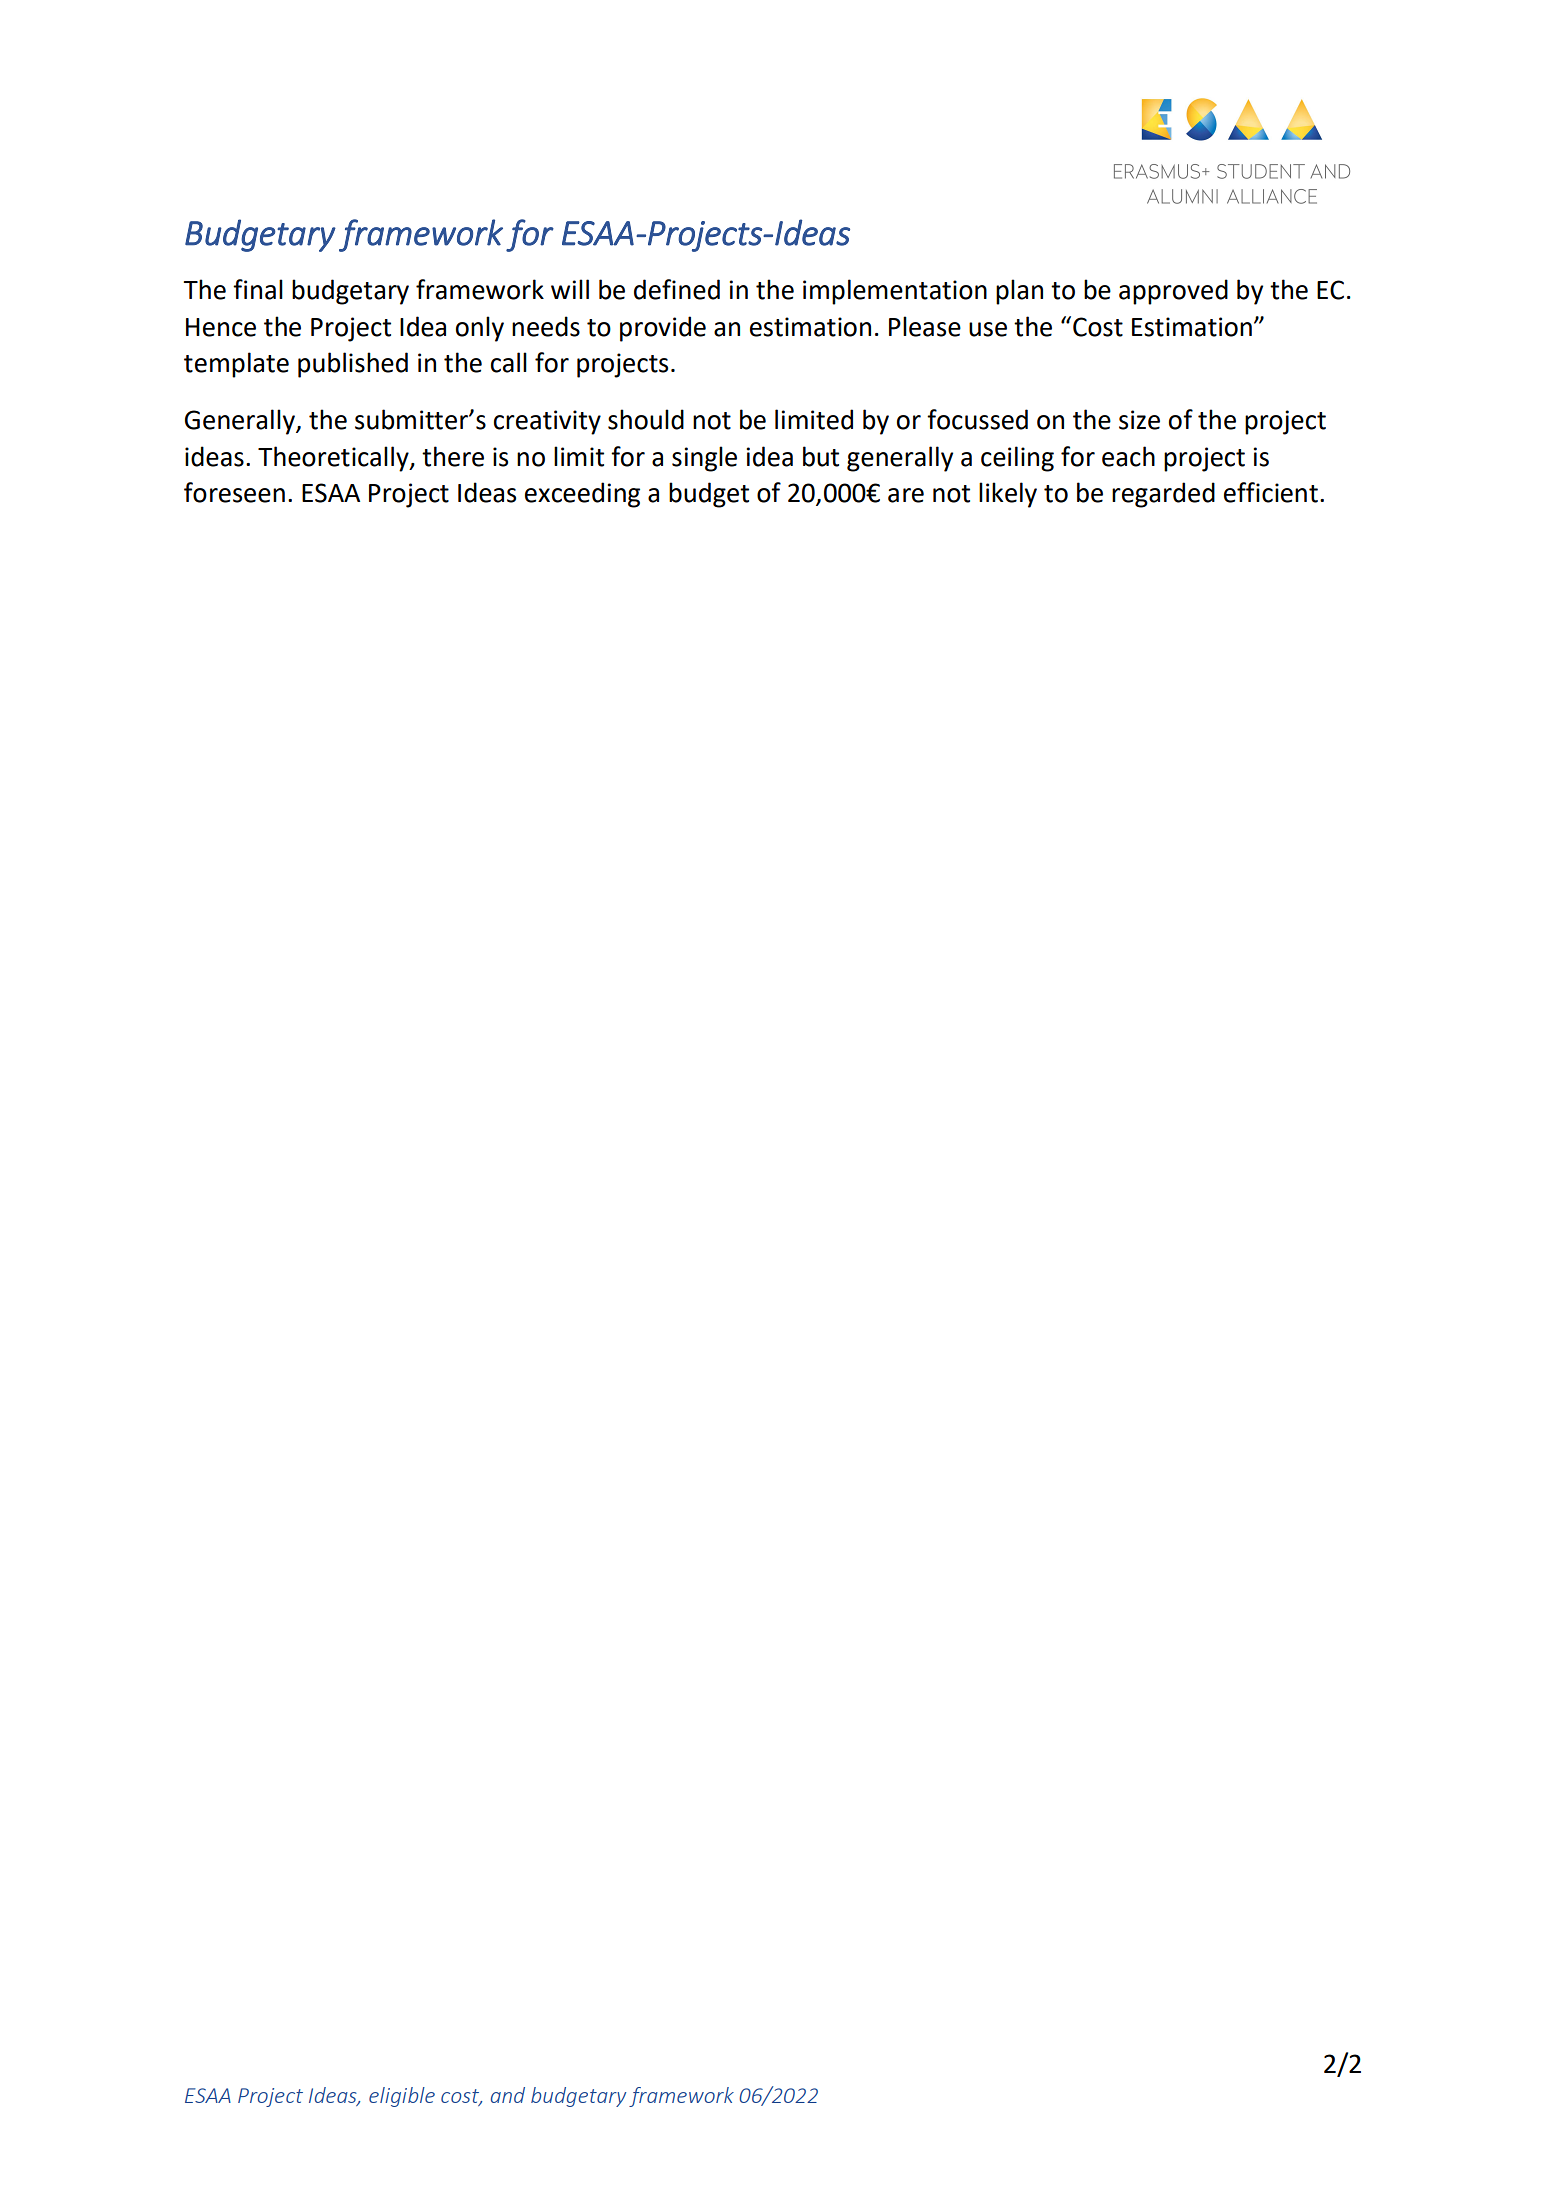 This page has height=2188, width=1547. I want to click on approved, so click(1173, 292).
